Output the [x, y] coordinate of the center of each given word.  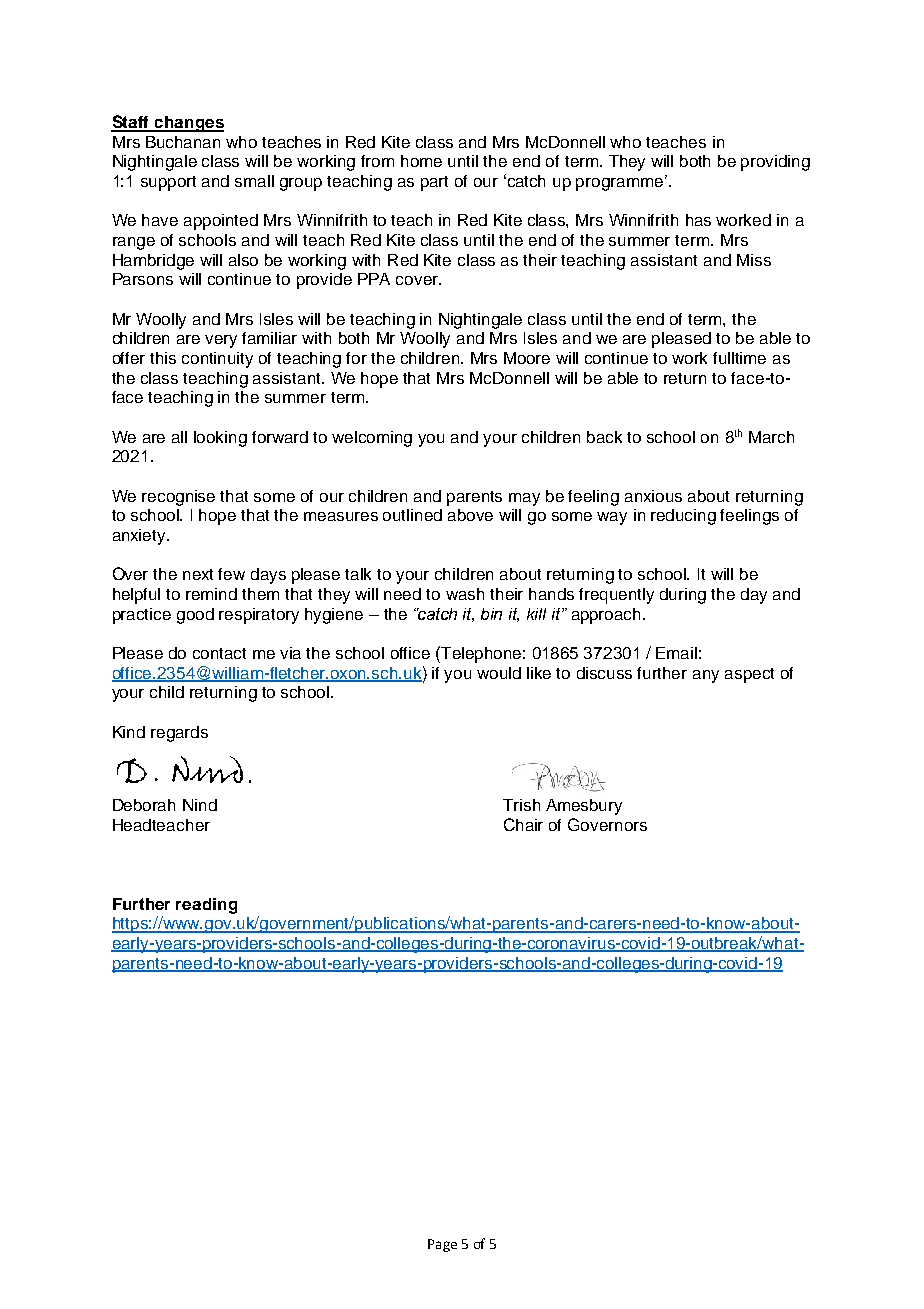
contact [219, 653]
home [421, 161]
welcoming [372, 439]
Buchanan [183, 142]
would [499, 673]
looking [220, 439]
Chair [523, 824]
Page [442, 1245]
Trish [521, 805]
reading [206, 906]
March [771, 437]
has [698, 220]
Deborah [144, 805]
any [706, 676]
